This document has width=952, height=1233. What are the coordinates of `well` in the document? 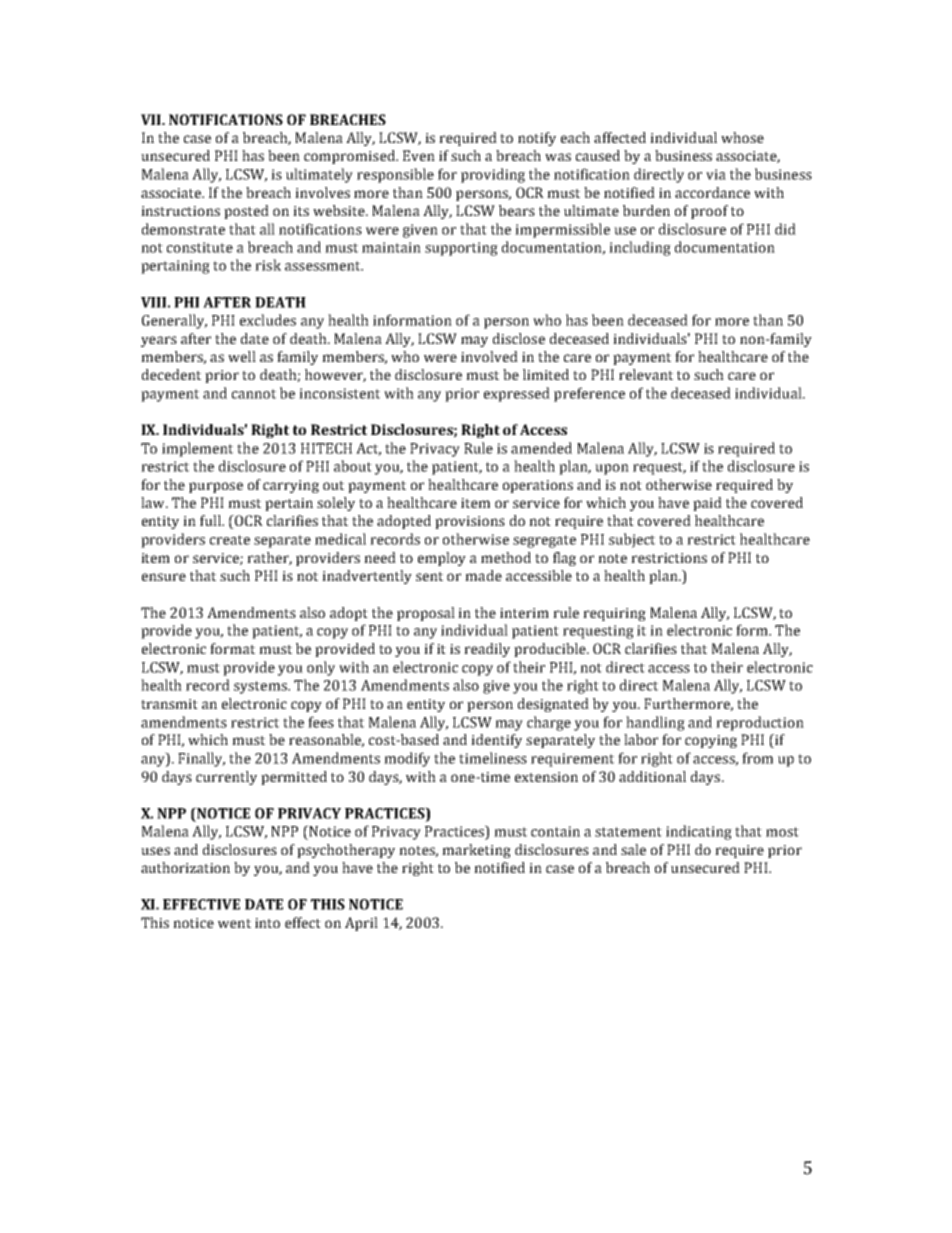 It's located at (242, 356).
